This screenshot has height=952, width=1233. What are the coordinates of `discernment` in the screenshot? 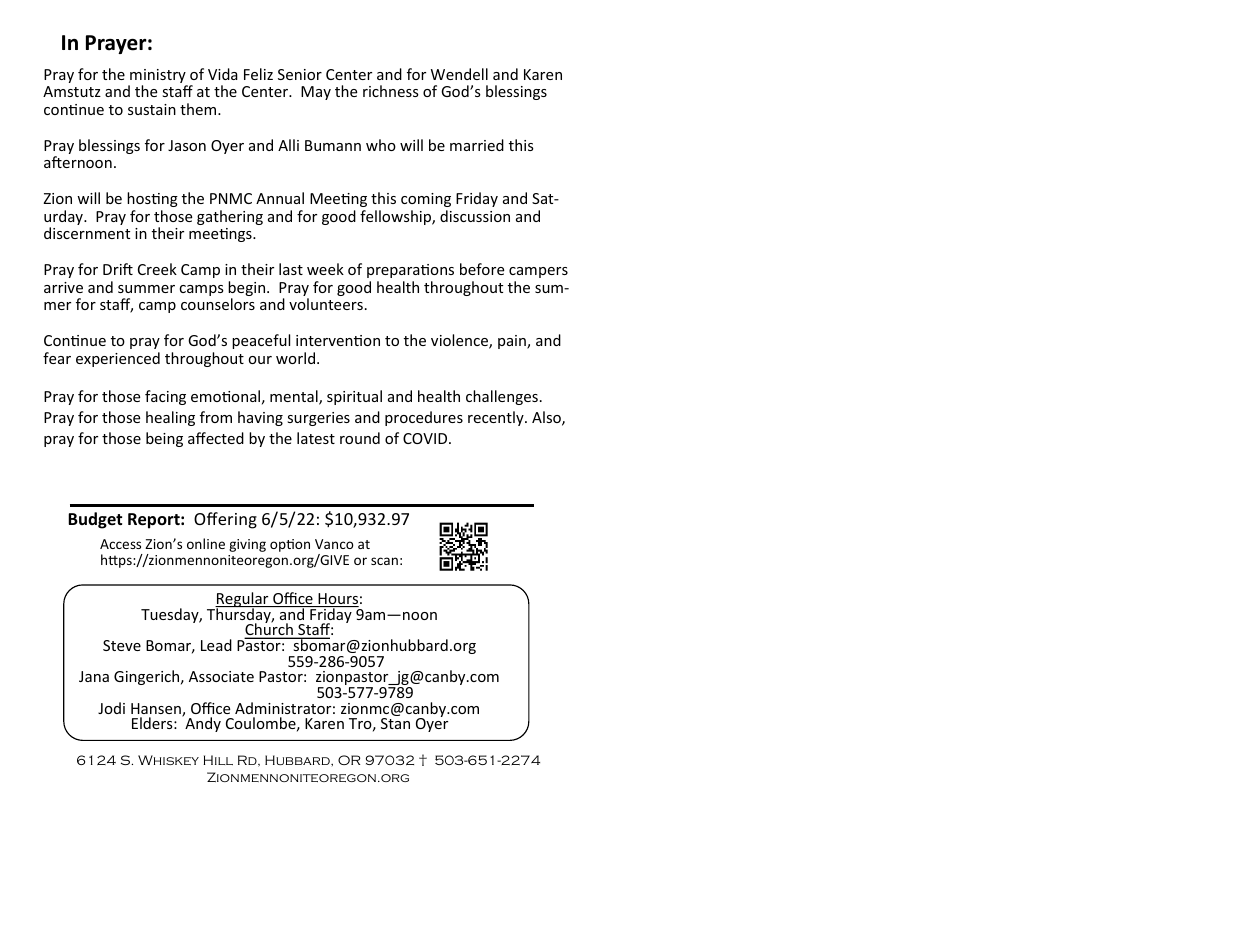 It's located at (87, 233).
